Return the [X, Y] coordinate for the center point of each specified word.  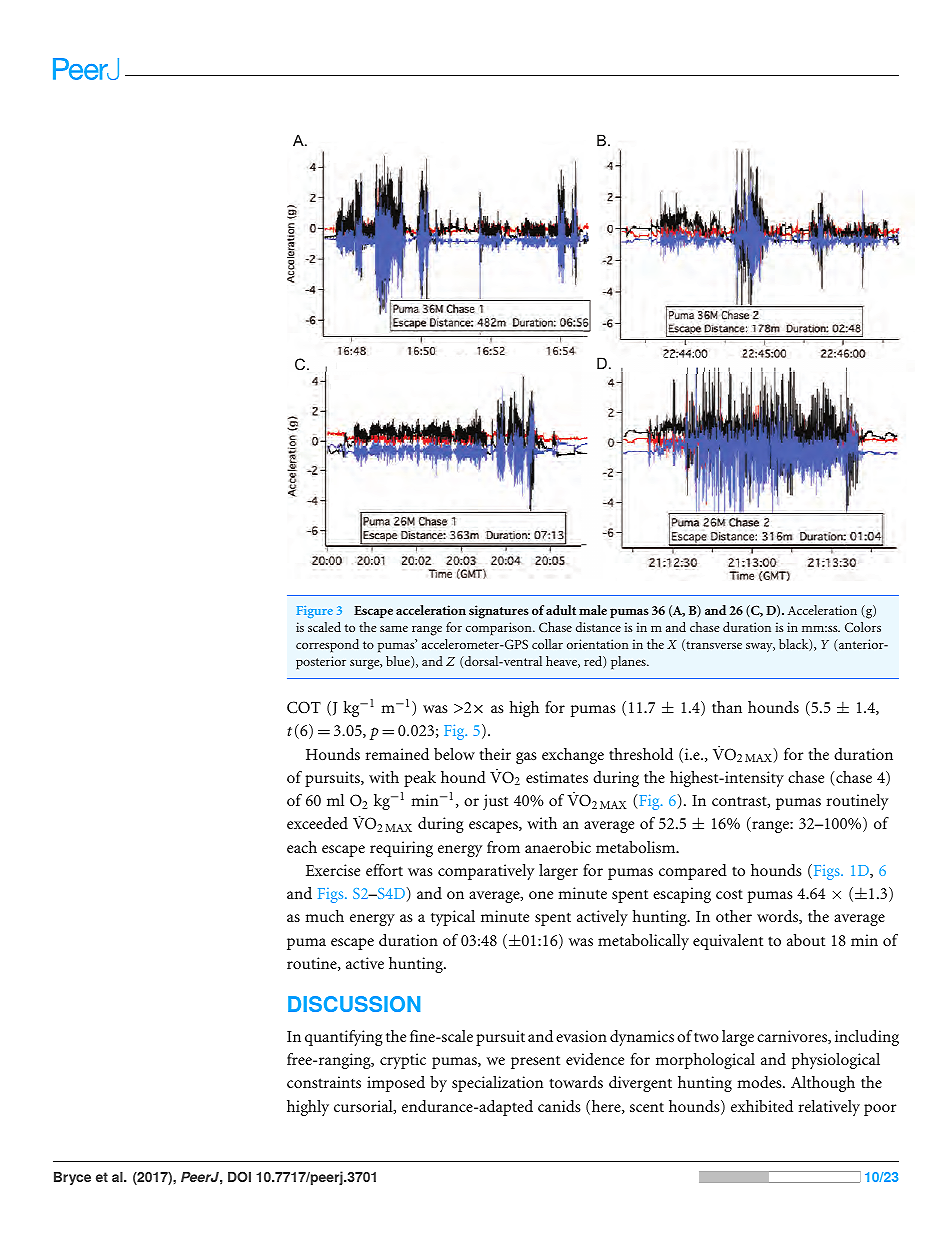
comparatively [486, 872]
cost [729, 894]
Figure [315, 612]
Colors [863, 627]
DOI [239, 1176]
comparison [500, 629]
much [324, 916]
